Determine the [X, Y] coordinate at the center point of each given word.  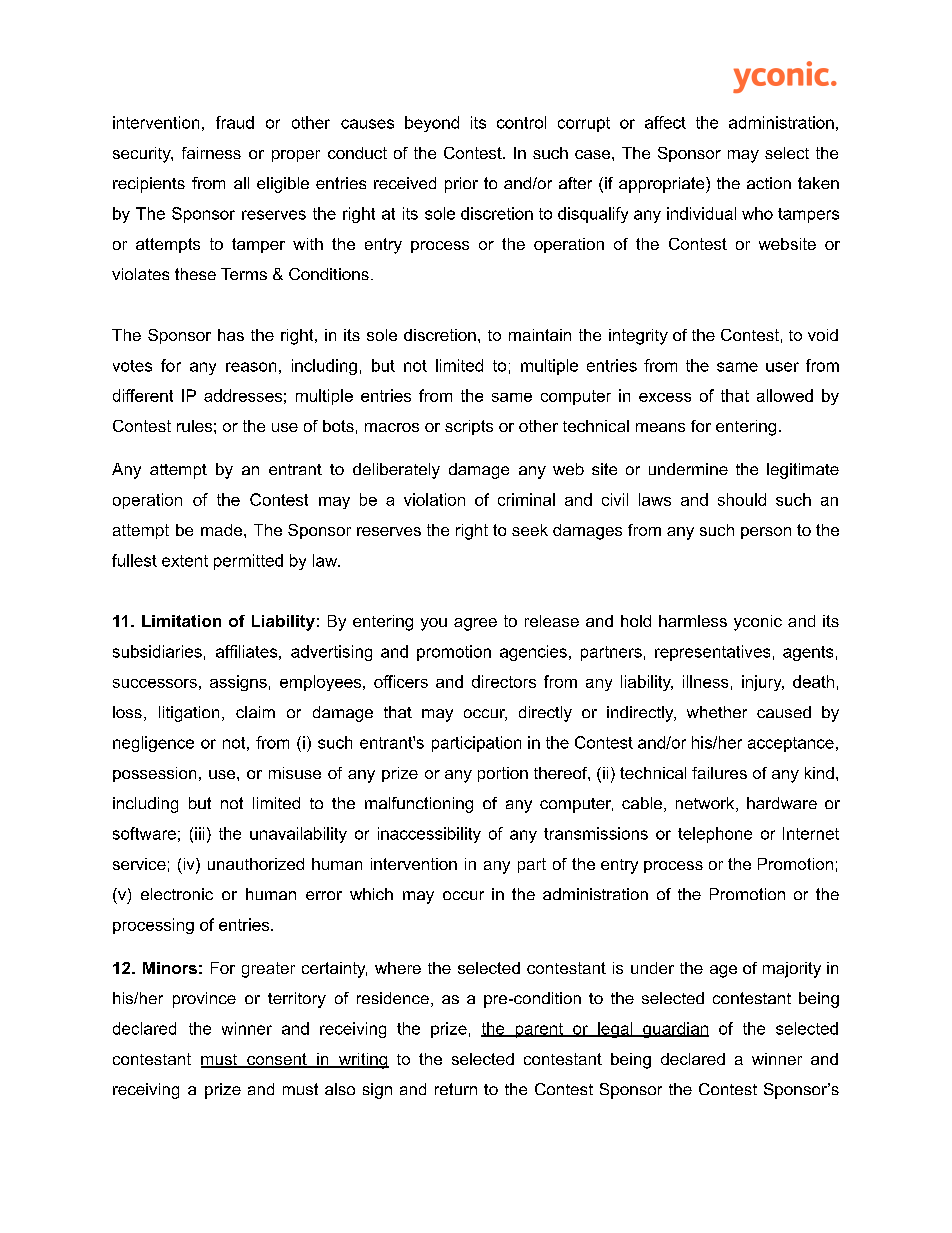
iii [199, 833]
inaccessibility [429, 835]
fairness [211, 153]
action [769, 183]
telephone [715, 835]
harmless [693, 621]
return [456, 1089]
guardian [675, 1030]
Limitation [181, 621]
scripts [469, 427]
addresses [243, 395]
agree [475, 624]
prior [461, 185]
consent [277, 1060]
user [782, 367]
